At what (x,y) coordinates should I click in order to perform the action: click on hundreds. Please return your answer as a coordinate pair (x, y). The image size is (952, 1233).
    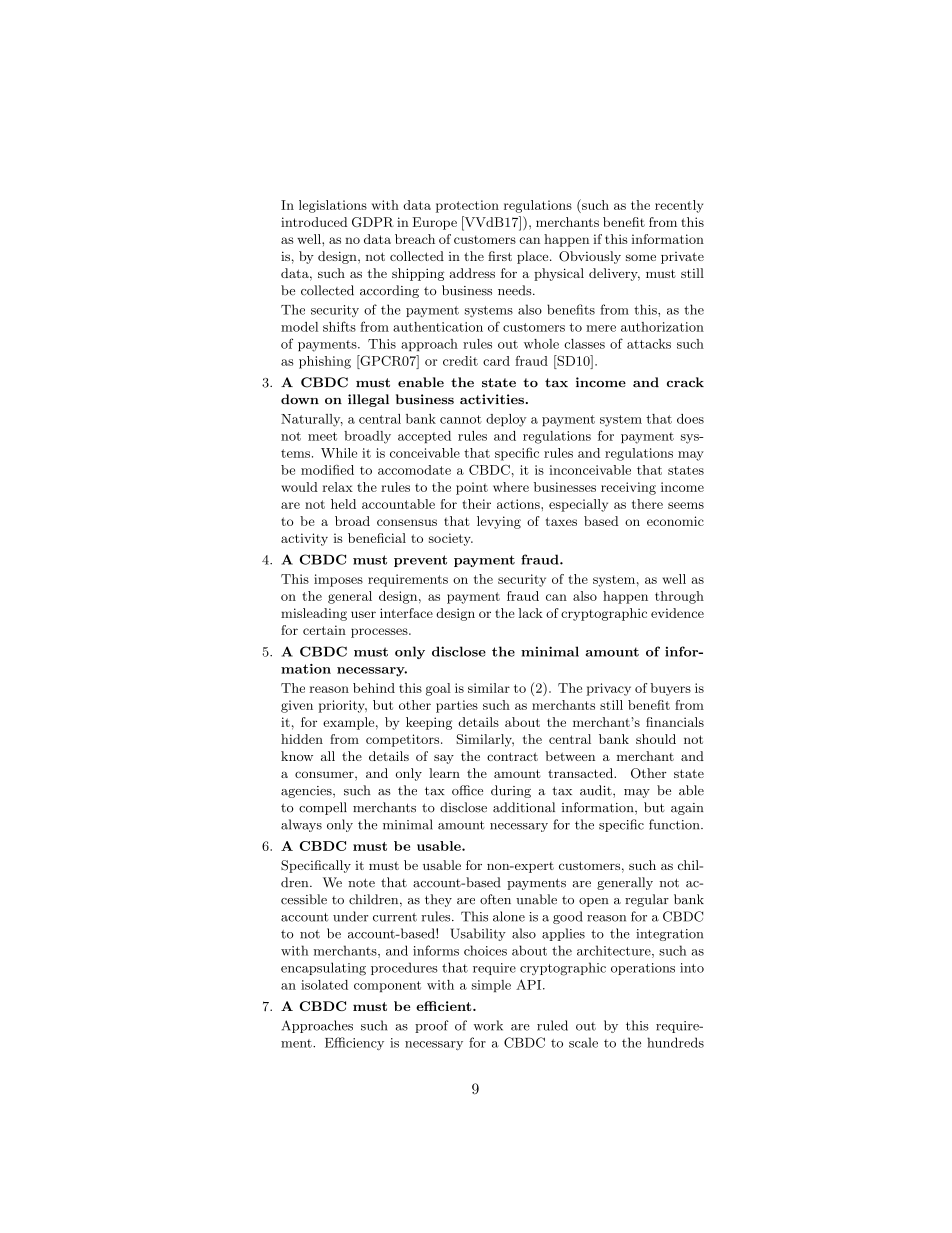
    Looking at the image, I should click on (675, 1042).
